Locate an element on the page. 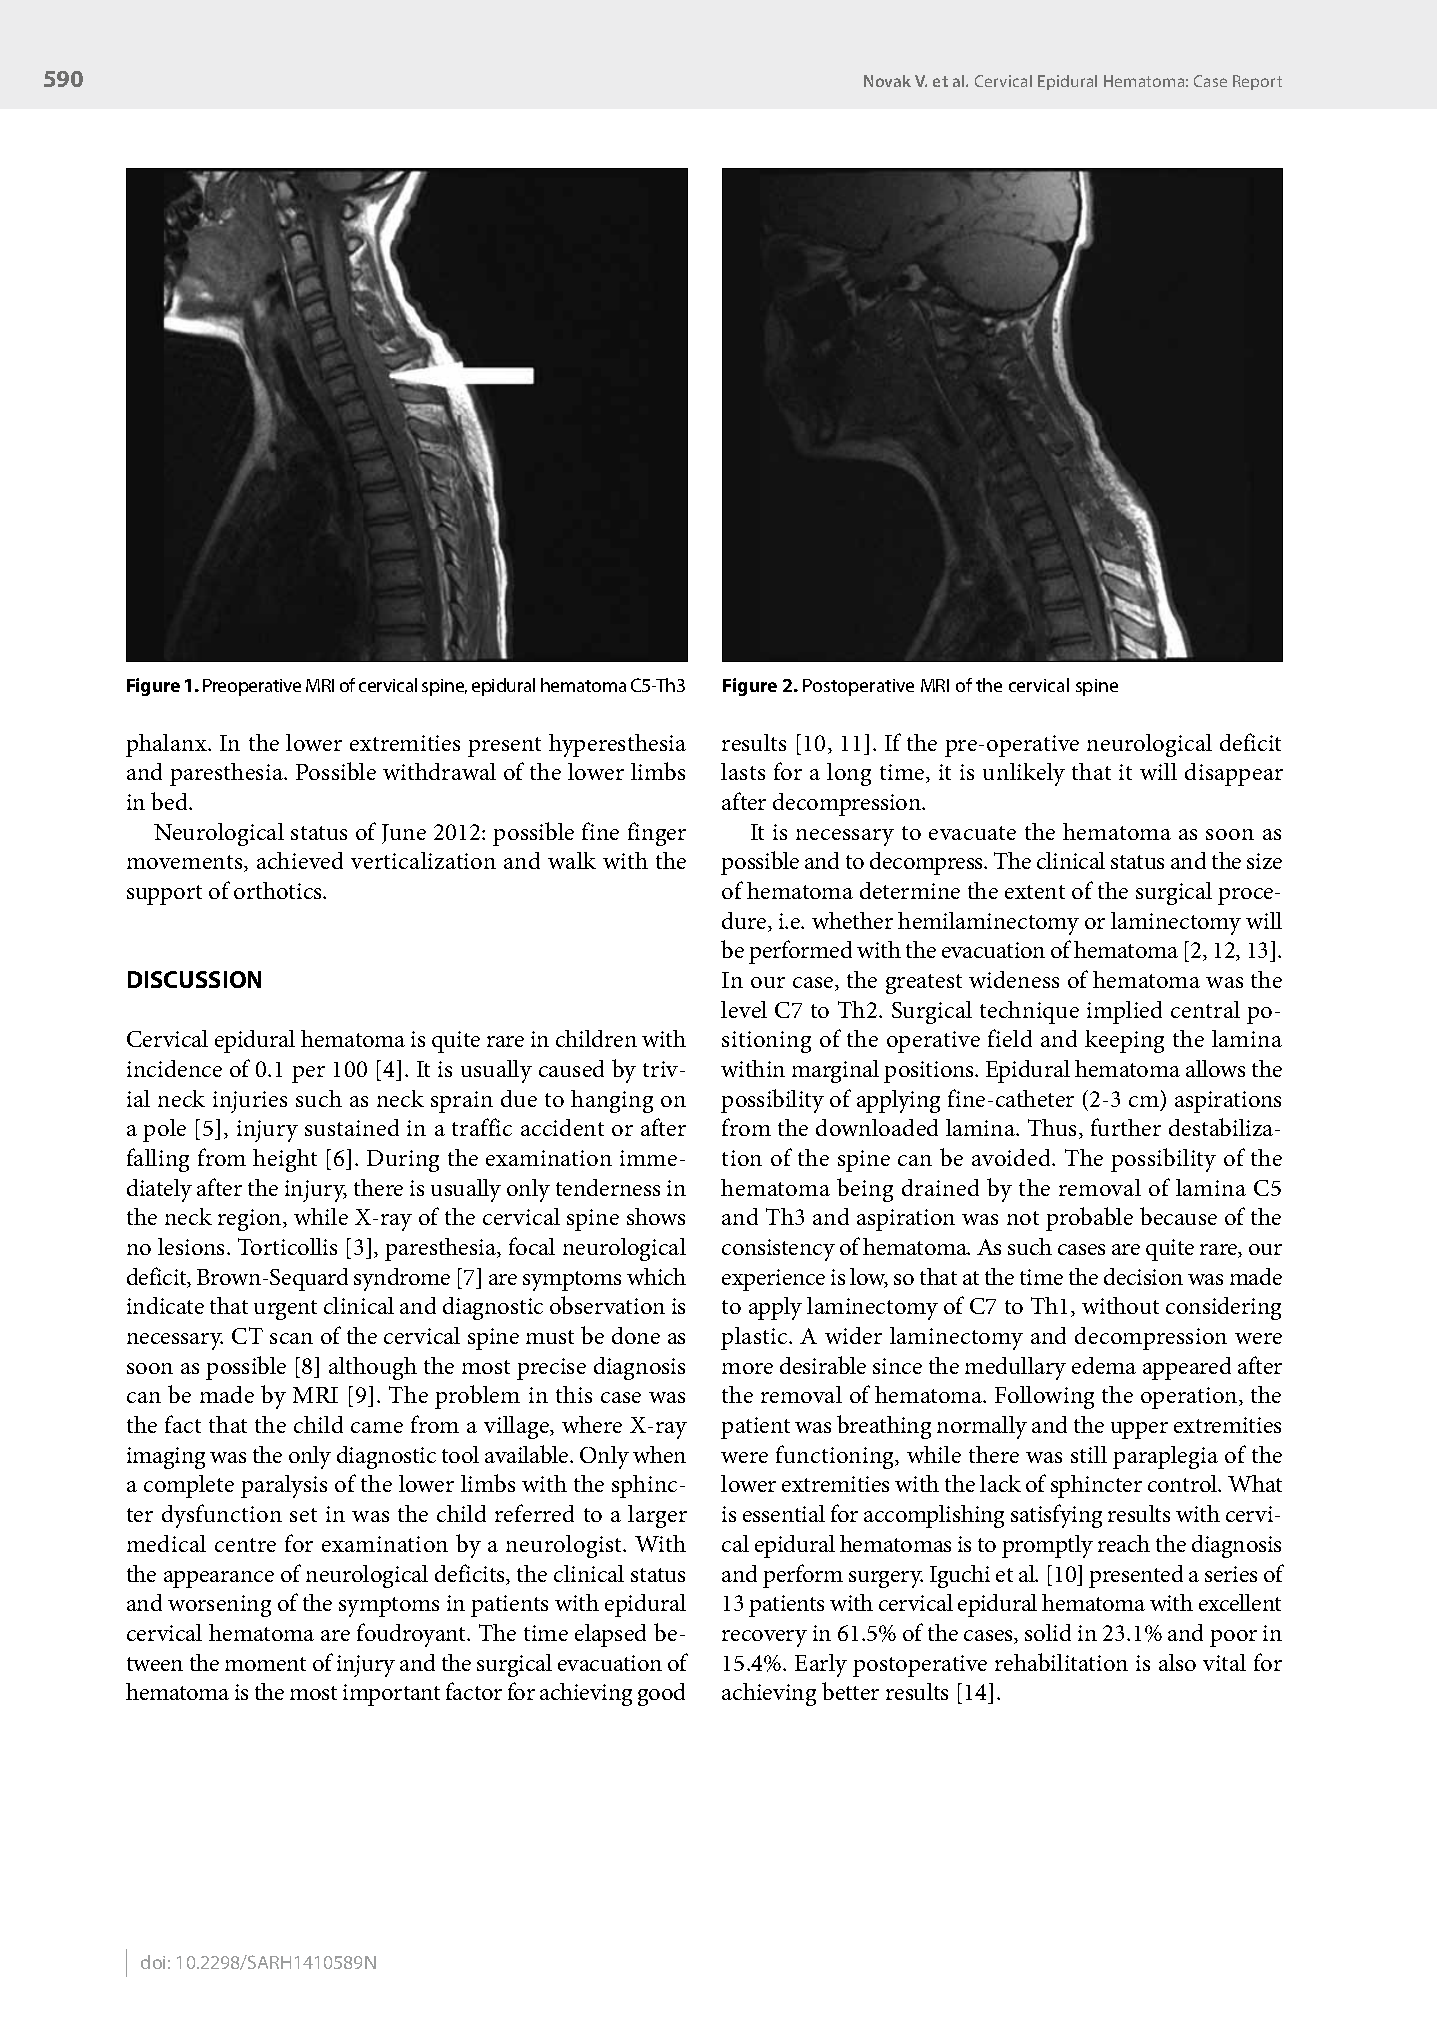 The height and width of the image is (2033, 1437). recovery is located at coordinates (764, 1638).
